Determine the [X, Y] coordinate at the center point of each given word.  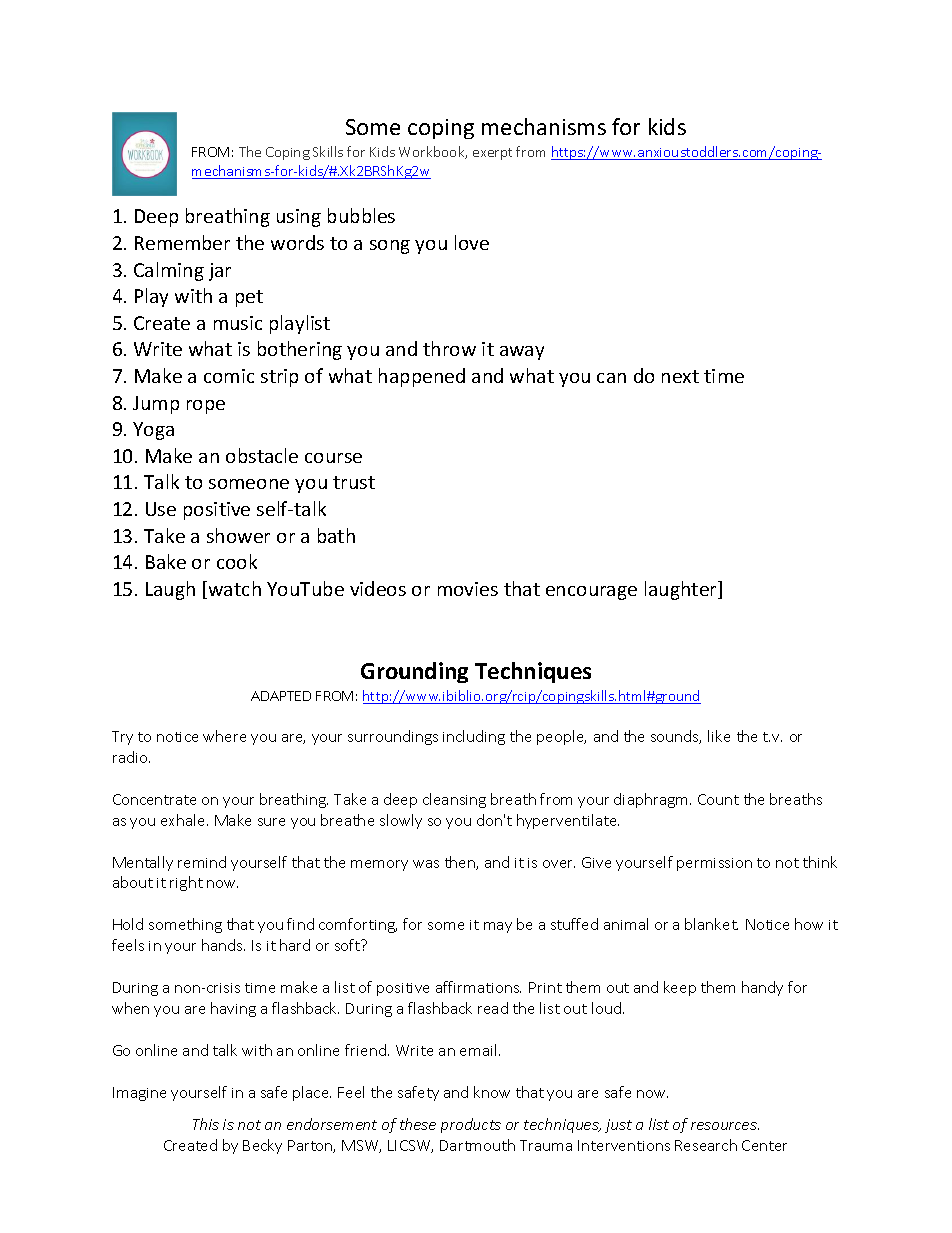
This [206, 1124]
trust [354, 482]
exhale [184, 820]
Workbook [433, 152]
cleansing [454, 800]
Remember [182, 242]
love [472, 242]
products [471, 1125]
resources [725, 1126]
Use [161, 509]
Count [718, 799]
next [680, 376]
